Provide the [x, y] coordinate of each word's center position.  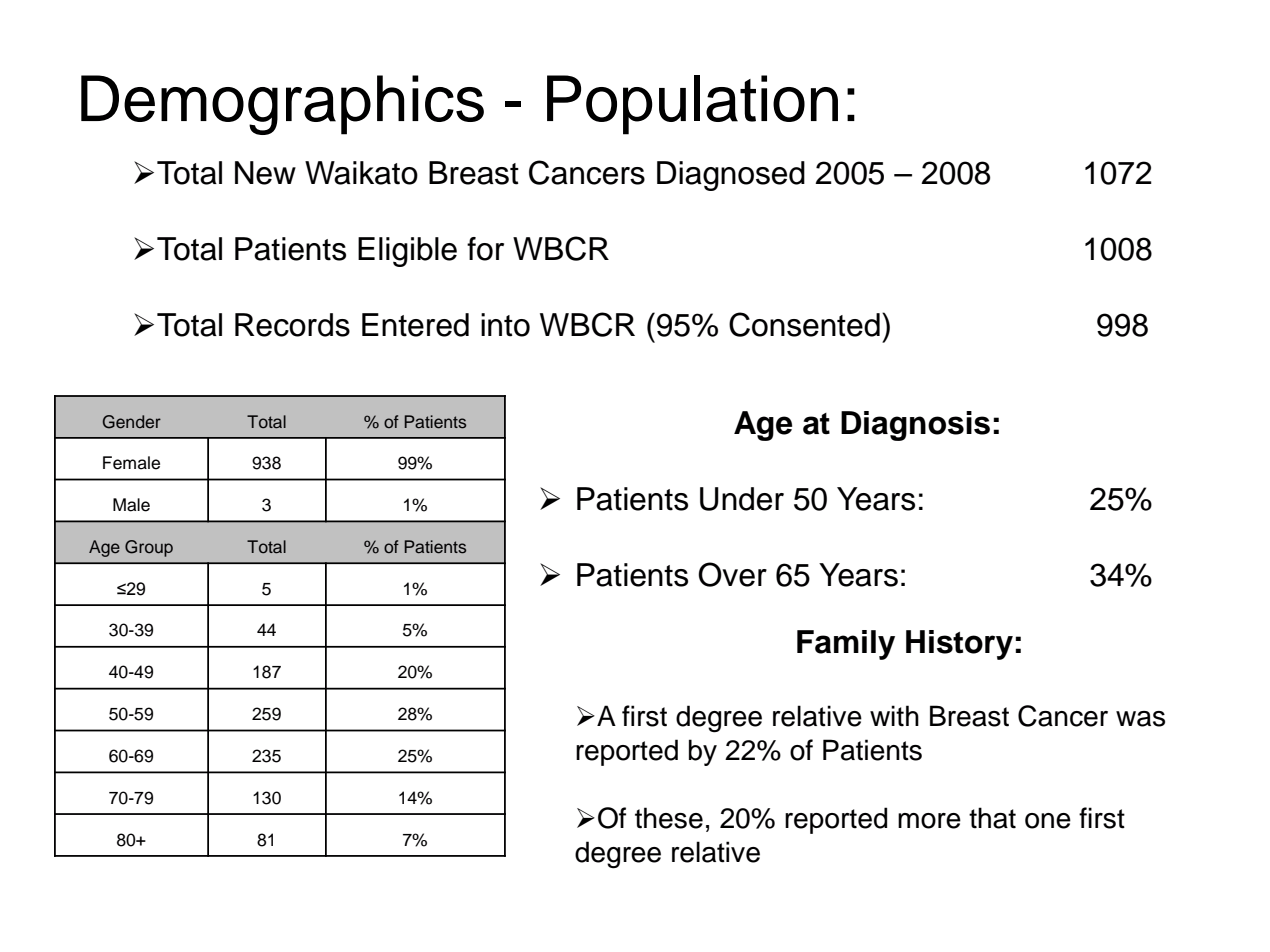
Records [292, 325]
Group [149, 548]
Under [742, 499]
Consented [804, 324]
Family [846, 645]
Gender [132, 422]
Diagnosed [731, 176]
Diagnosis [915, 426]
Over [732, 574]
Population [692, 105]
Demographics [282, 105]
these [669, 818]
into [505, 325]
